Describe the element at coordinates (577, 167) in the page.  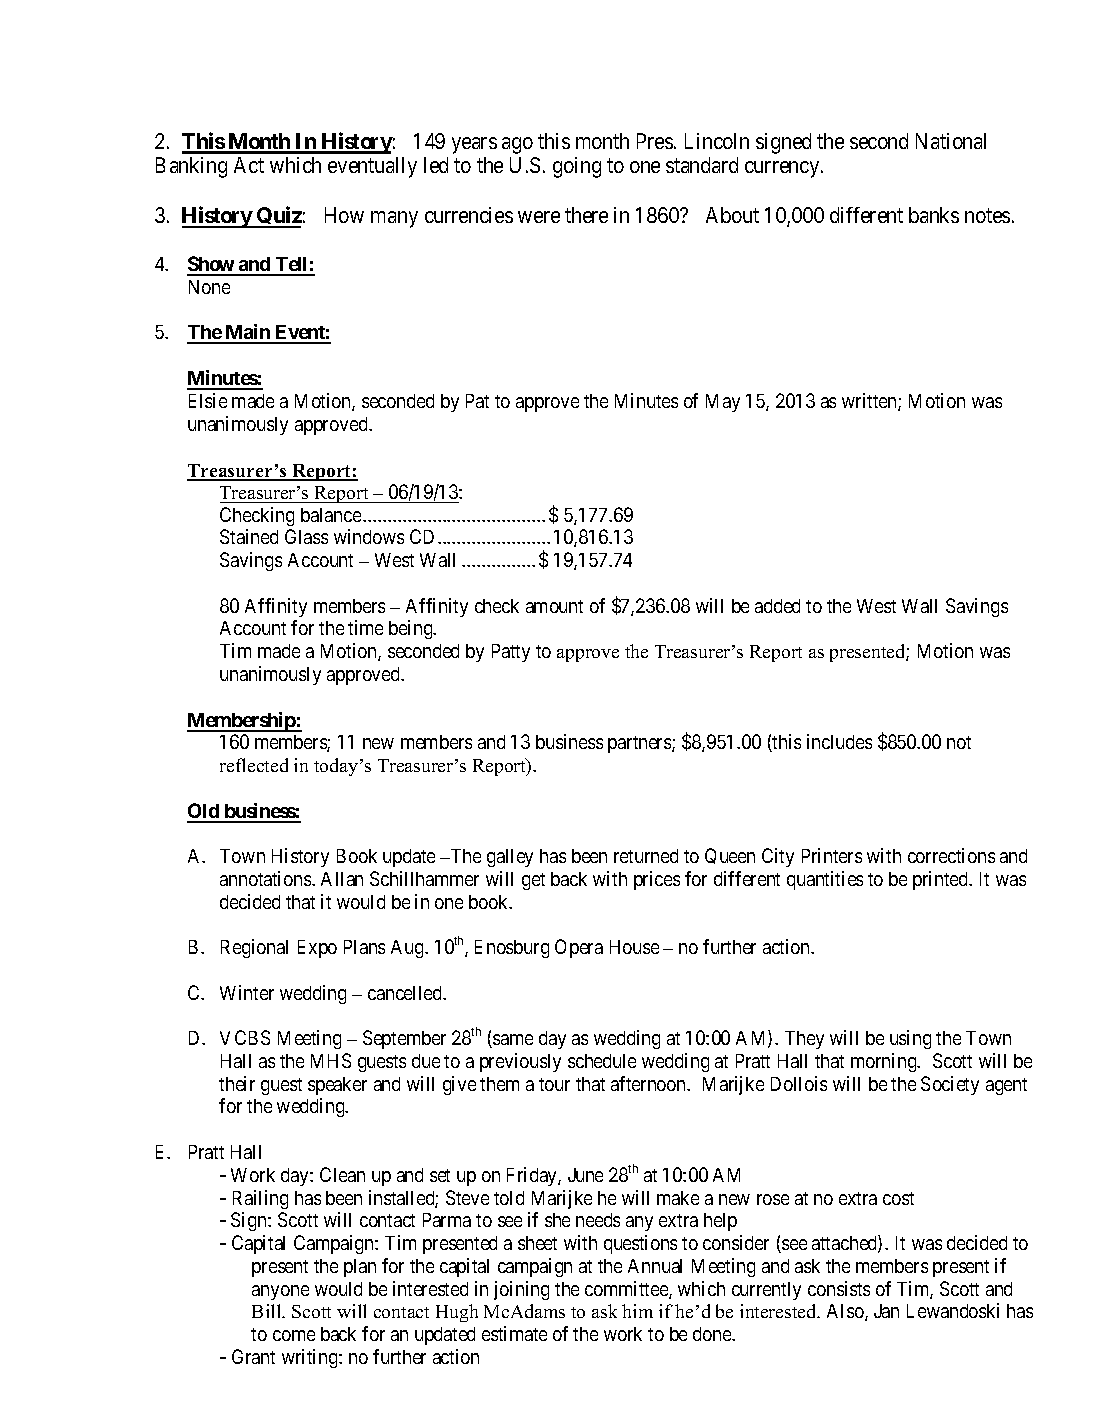
I see `going` at that location.
